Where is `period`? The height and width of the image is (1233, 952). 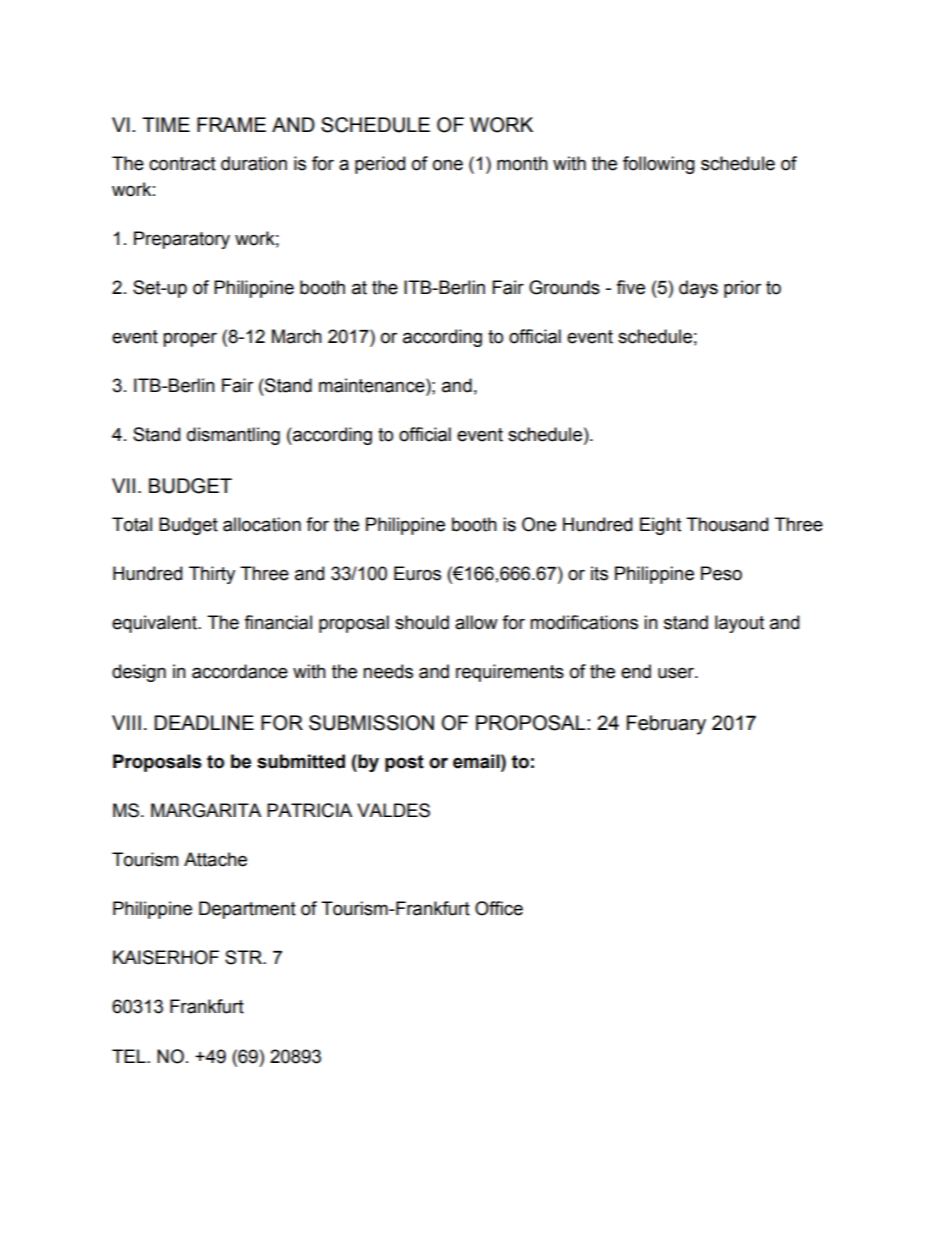 period is located at coordinates (380, 165).
